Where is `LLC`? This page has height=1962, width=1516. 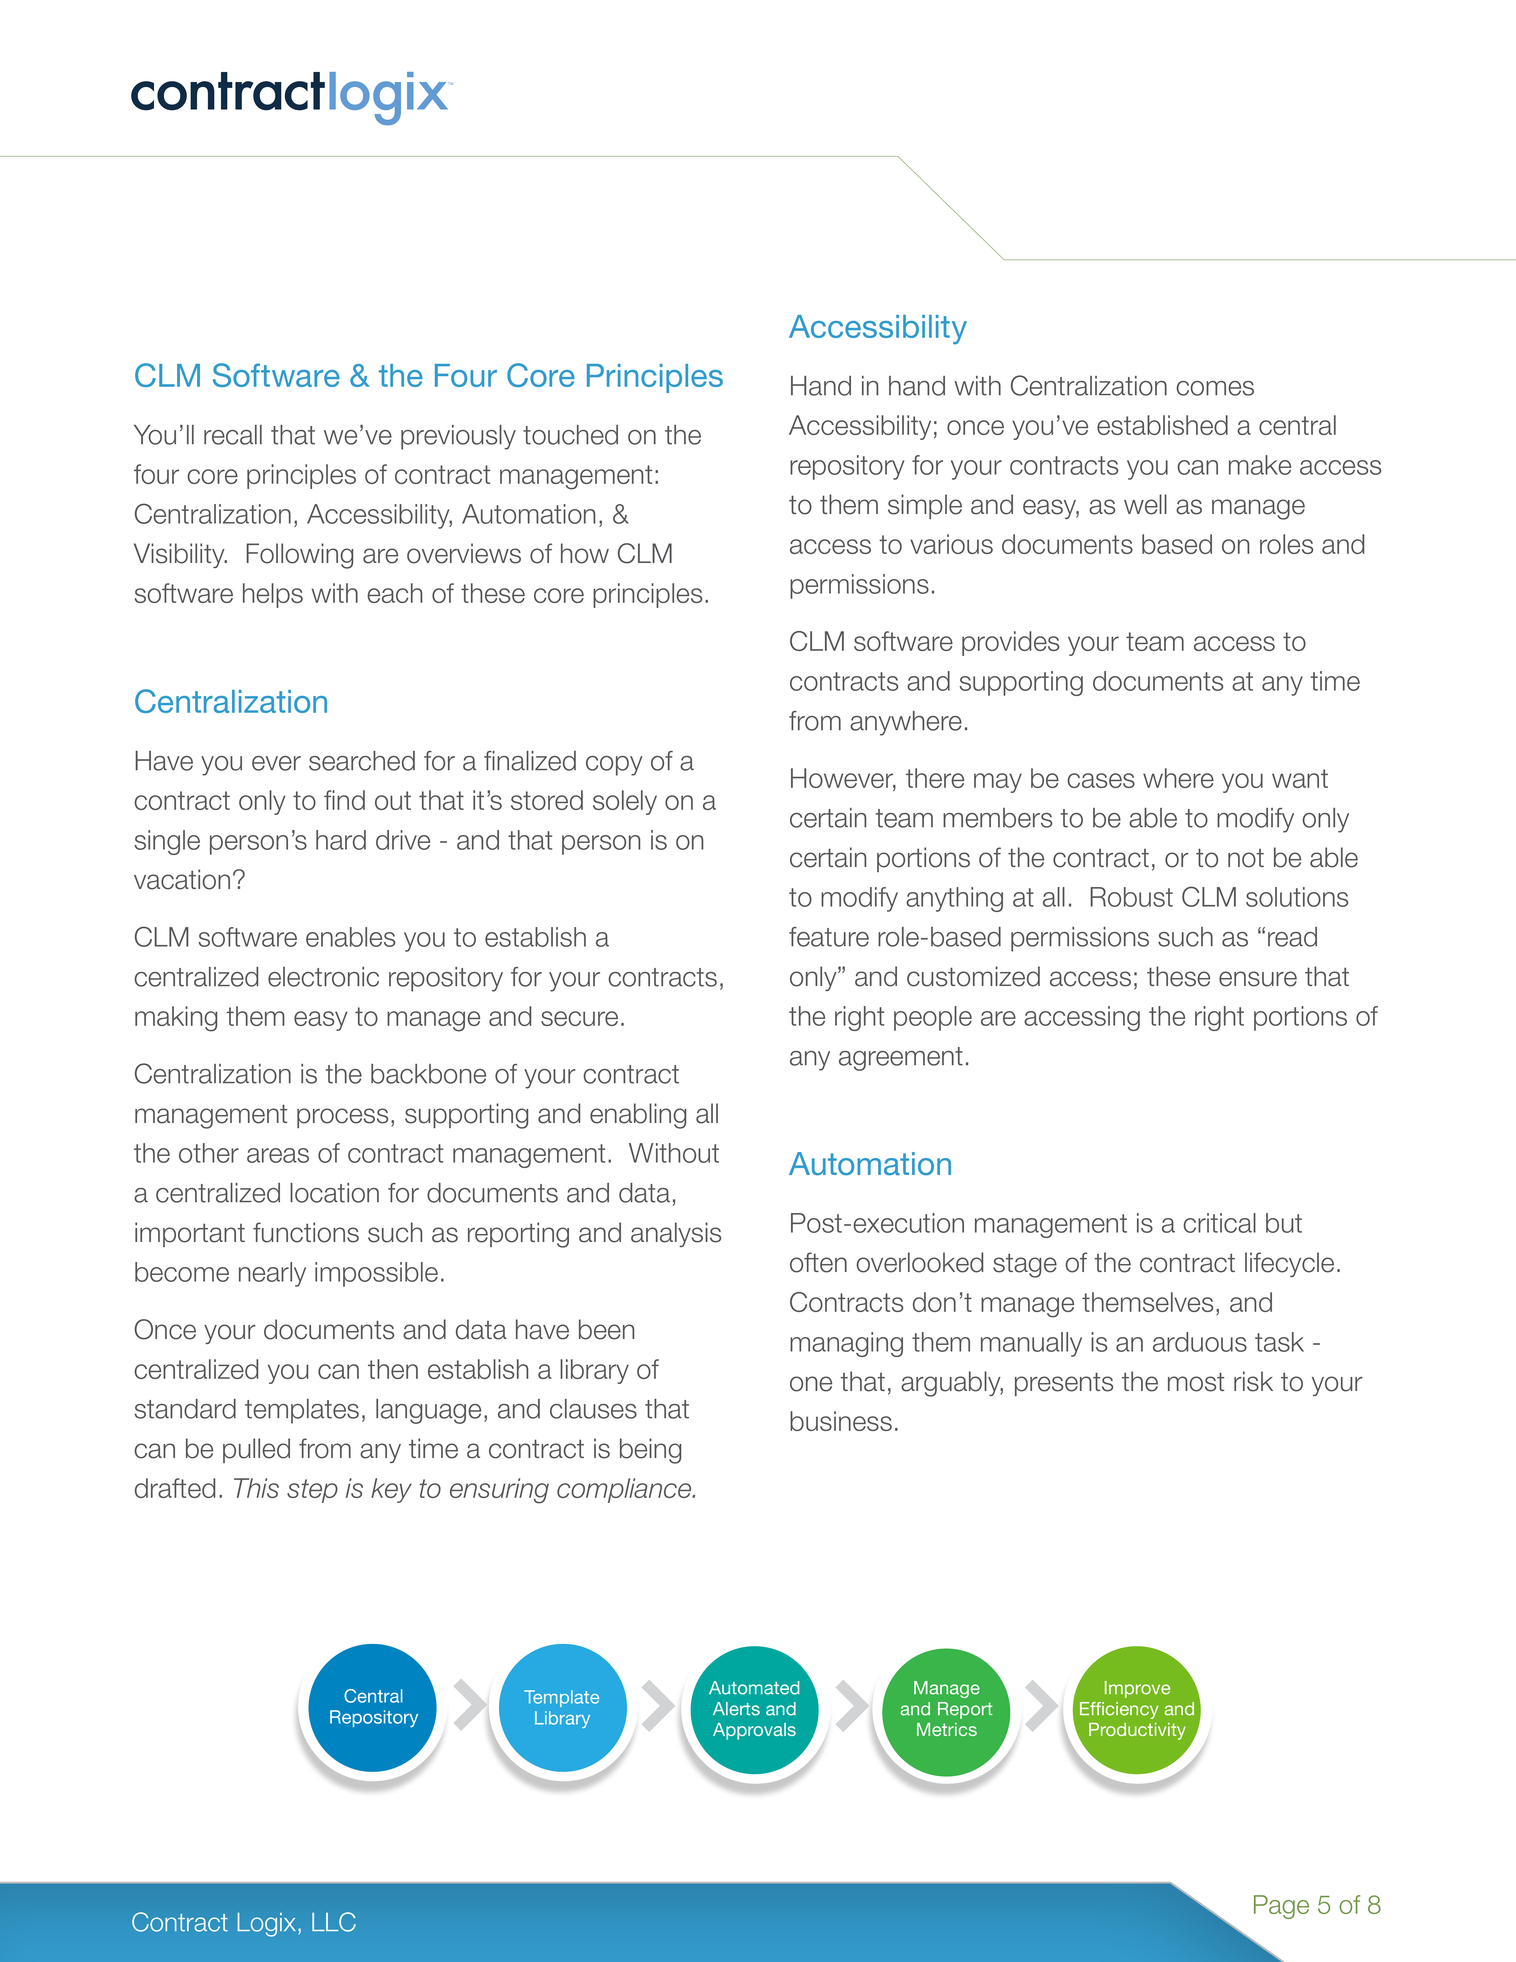 LLC is located at coordinates (334, 1922).
